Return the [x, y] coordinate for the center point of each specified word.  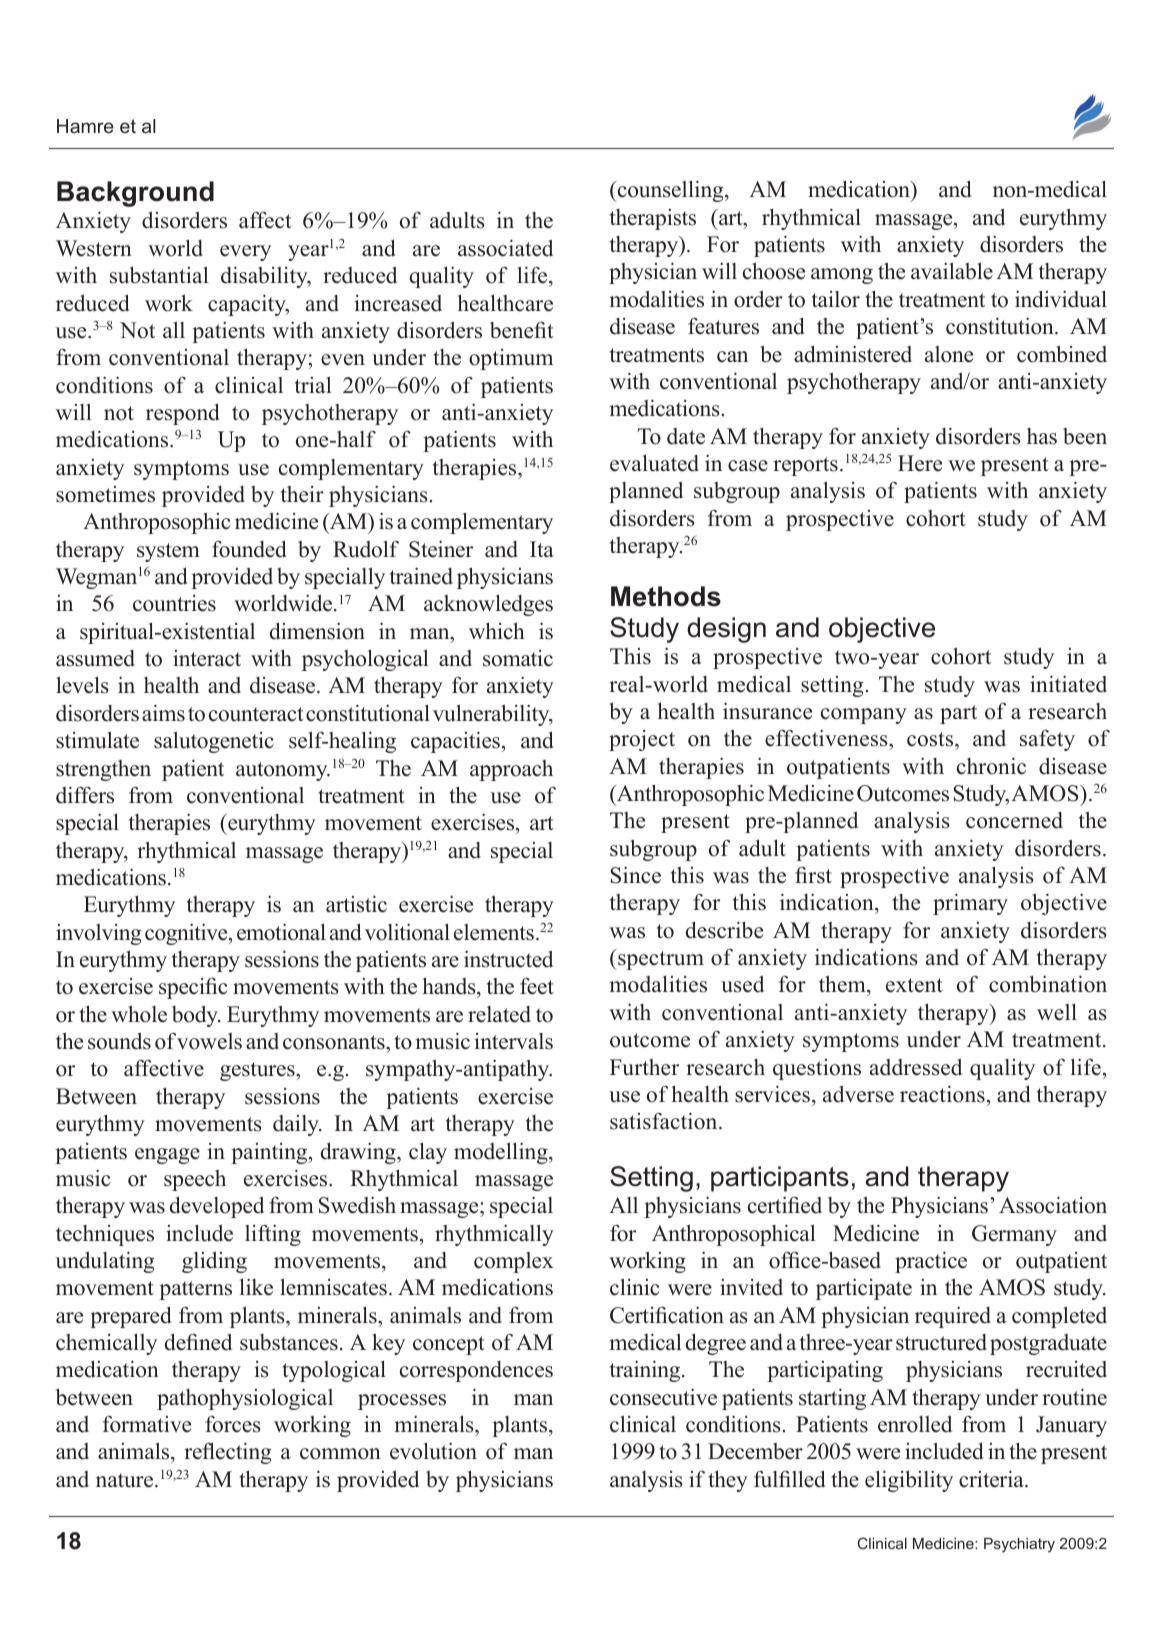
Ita [542, 549]
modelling [502, 1153]
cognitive [187, 934]
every [245, 253]
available [952, 271]
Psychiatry [1019, 1545]
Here [920, 463]
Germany [1014, 1235]
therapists [653, 219]
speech [195, 1180]
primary [970, 904]
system [168, 552]
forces [233, 1424]
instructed [508, 959]
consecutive [663, 1397]
